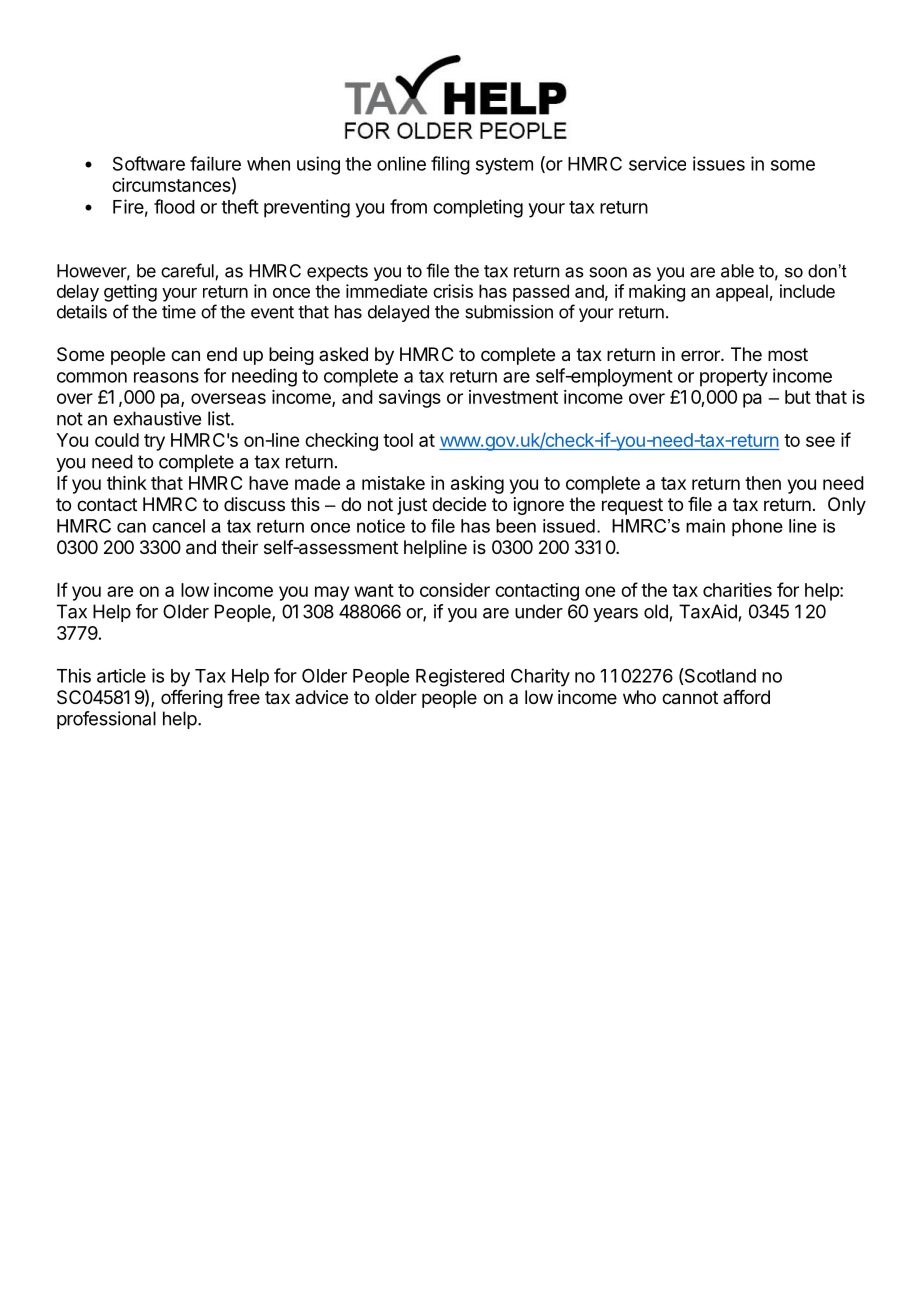 The width and height of the screenshot is (924, 1308). Describe the element at coordinates (178, 526) in the screenshot. I see `cancel` at that location.
